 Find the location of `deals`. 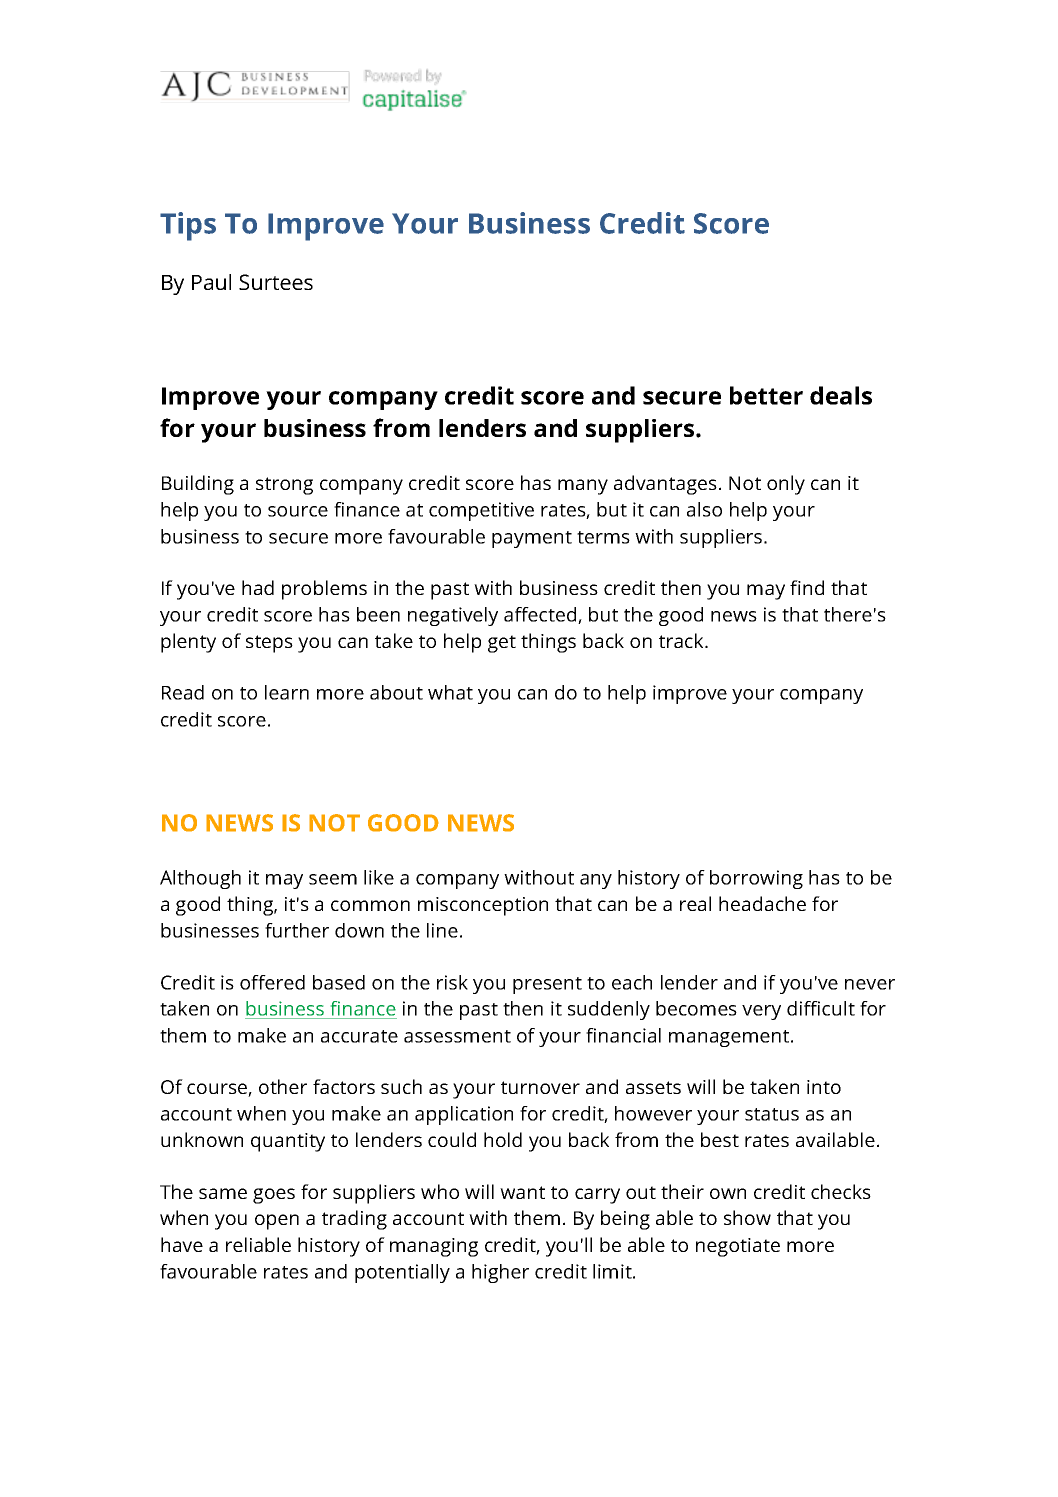

deals is located at coordinates (841, 395).
